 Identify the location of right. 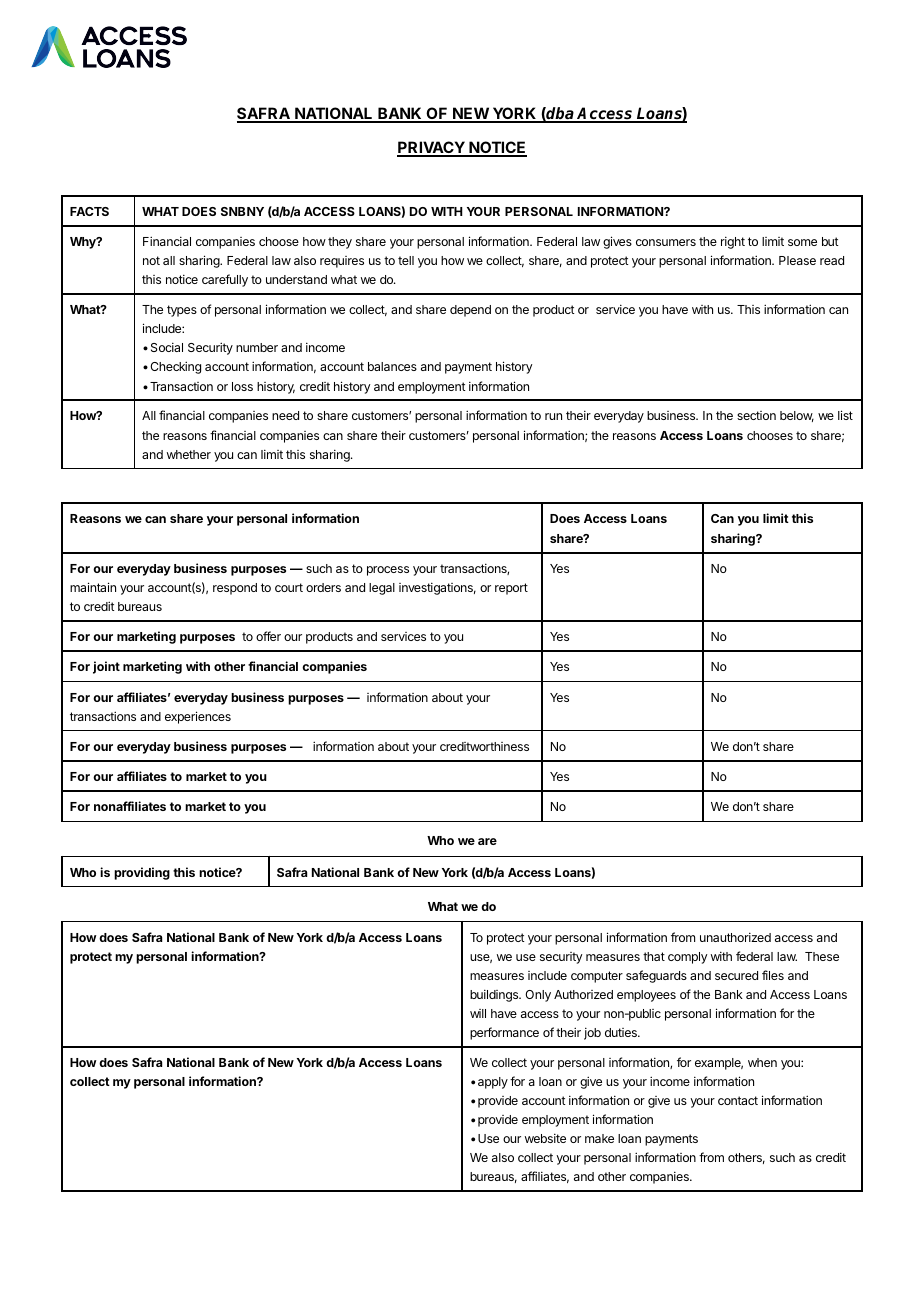
(733, 242).
